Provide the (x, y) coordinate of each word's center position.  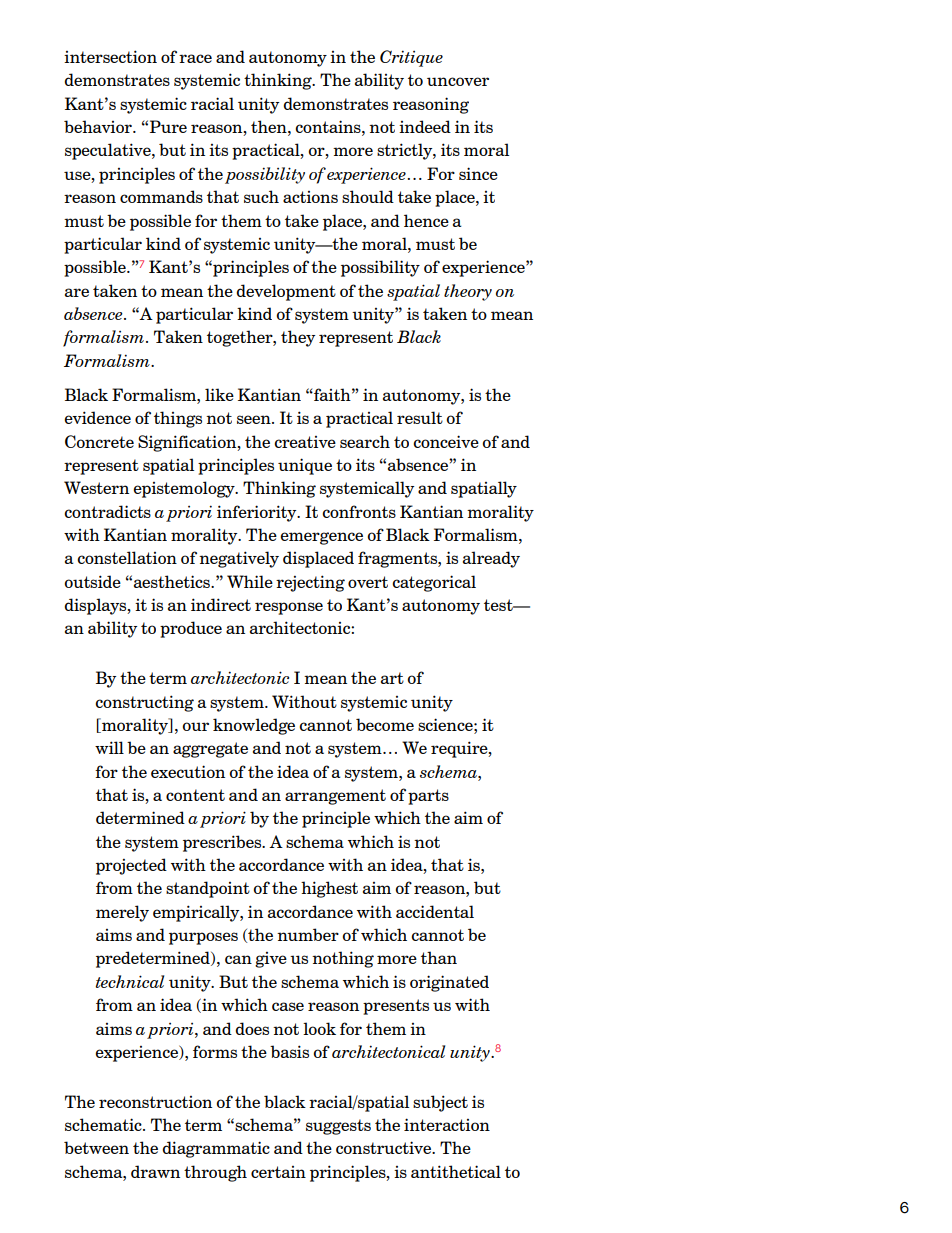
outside (92, 581)
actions (310, 197)
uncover (458, 81)
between (96, 1147)
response (289, 608)
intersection (110, 56)
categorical (434, 583)
